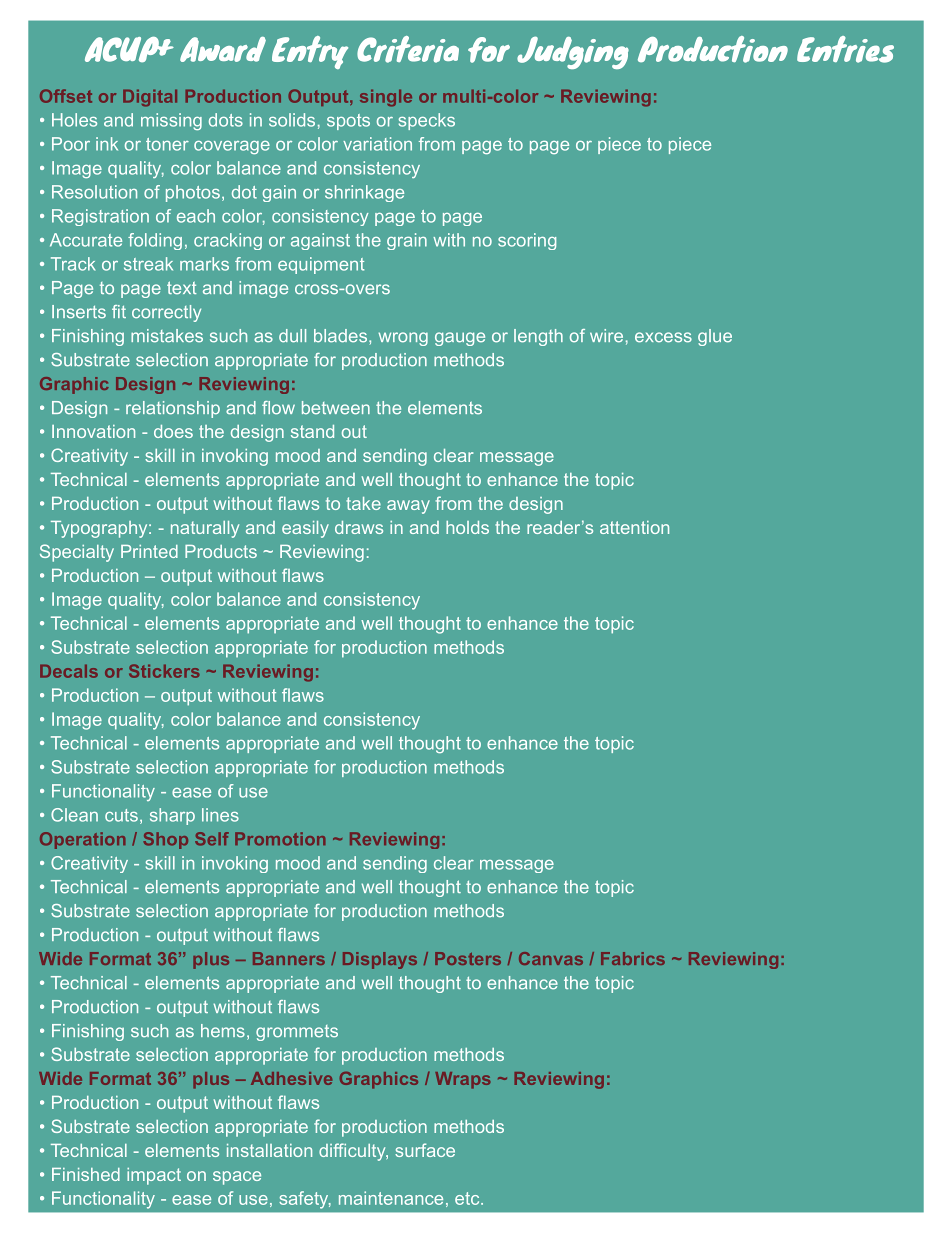 This page has height=1233, width=952. Describe the element at coordinates (715, 337) in the page. I see `glue` at that location.
